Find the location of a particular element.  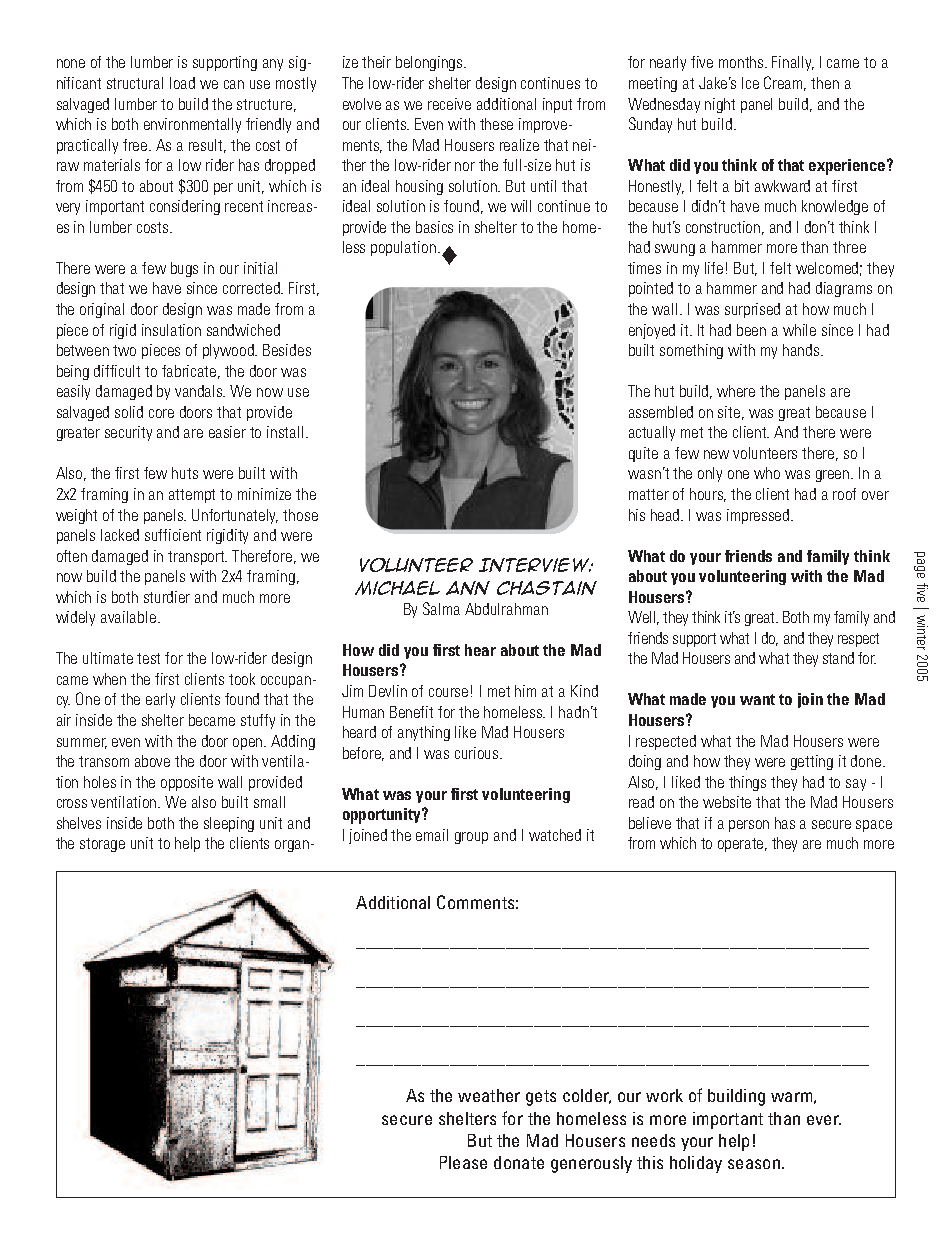

Please is located at coordinates (463, 1162).
